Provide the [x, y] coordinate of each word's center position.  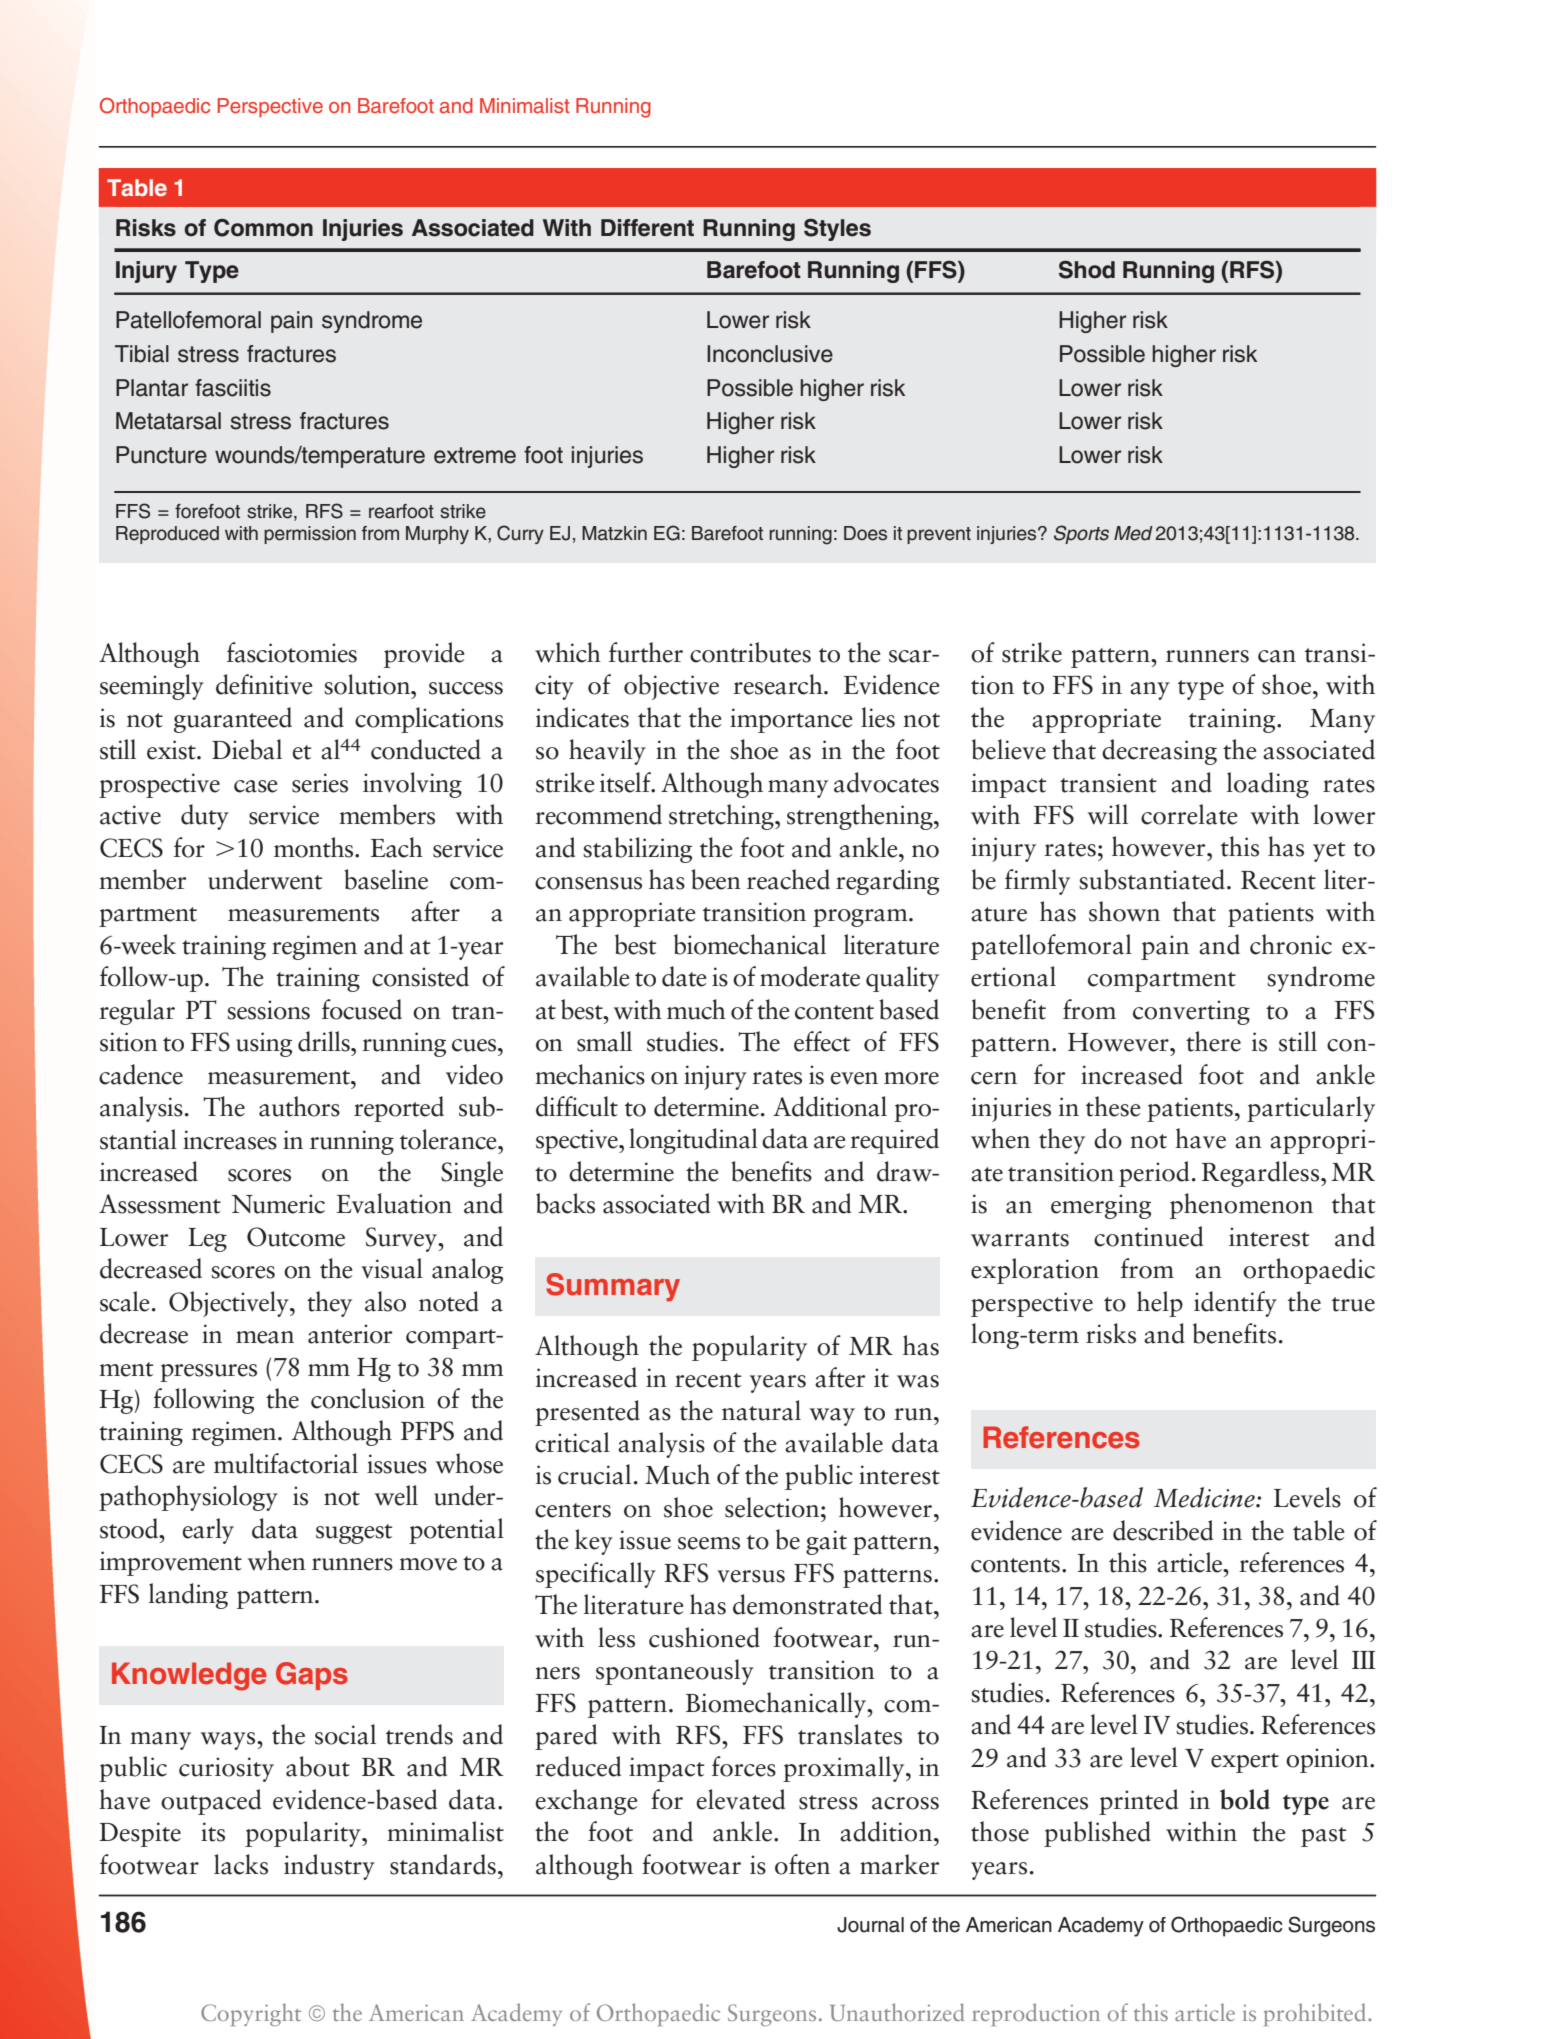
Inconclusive [770, 354]
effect [822, 1041]
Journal [870, 1925]
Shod [1087, 270]
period [1154, 1174]
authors [299, 1106]
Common [263, 228]
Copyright [251, 2014]
